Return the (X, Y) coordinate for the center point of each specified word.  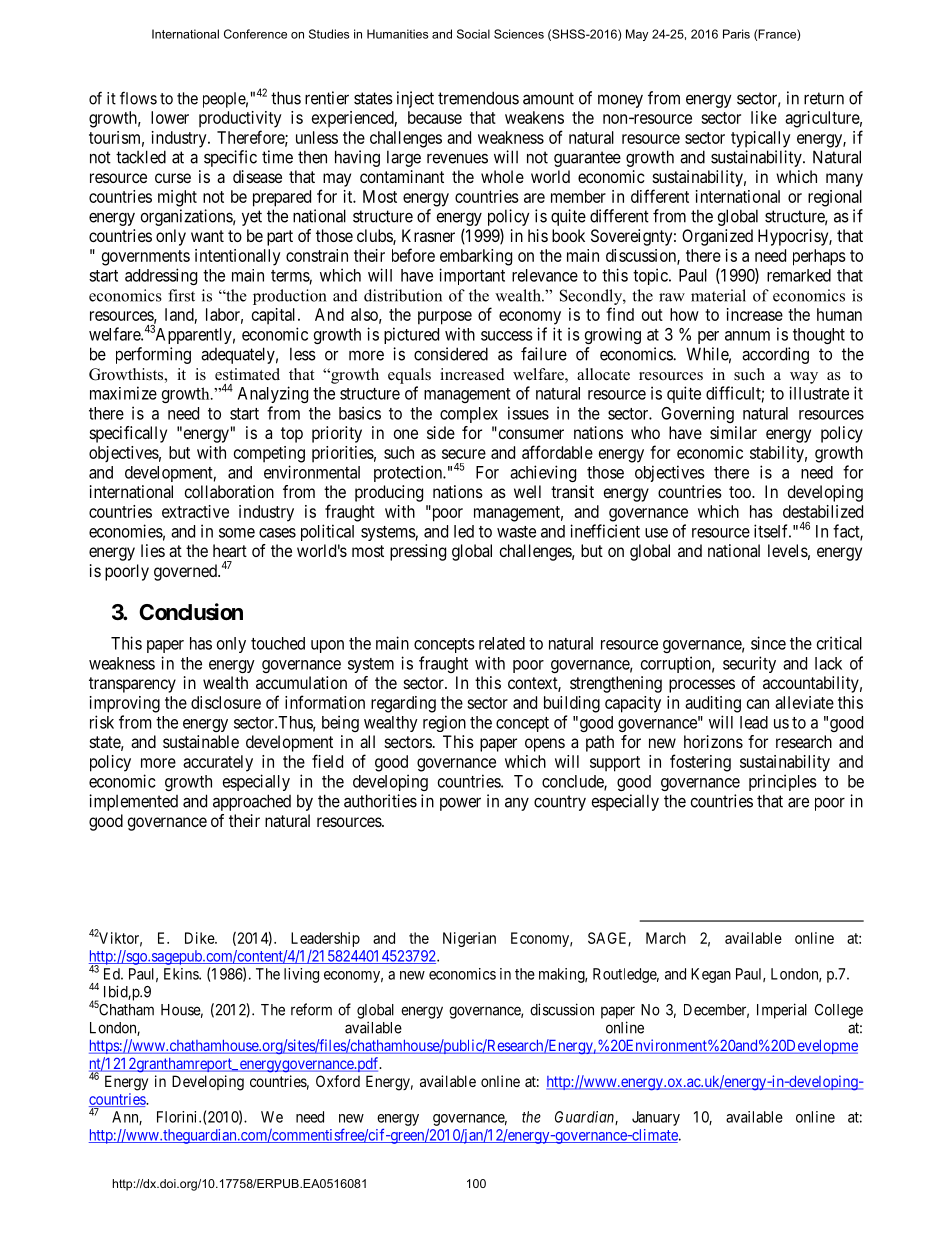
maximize (123, 393)
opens (545, 745)
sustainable (201, 741)
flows (138, 98)
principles (783, 782)
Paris (736, 34)
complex (469, 415)
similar (733, 432)
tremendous (478, 98)
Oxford (338, 1081)
